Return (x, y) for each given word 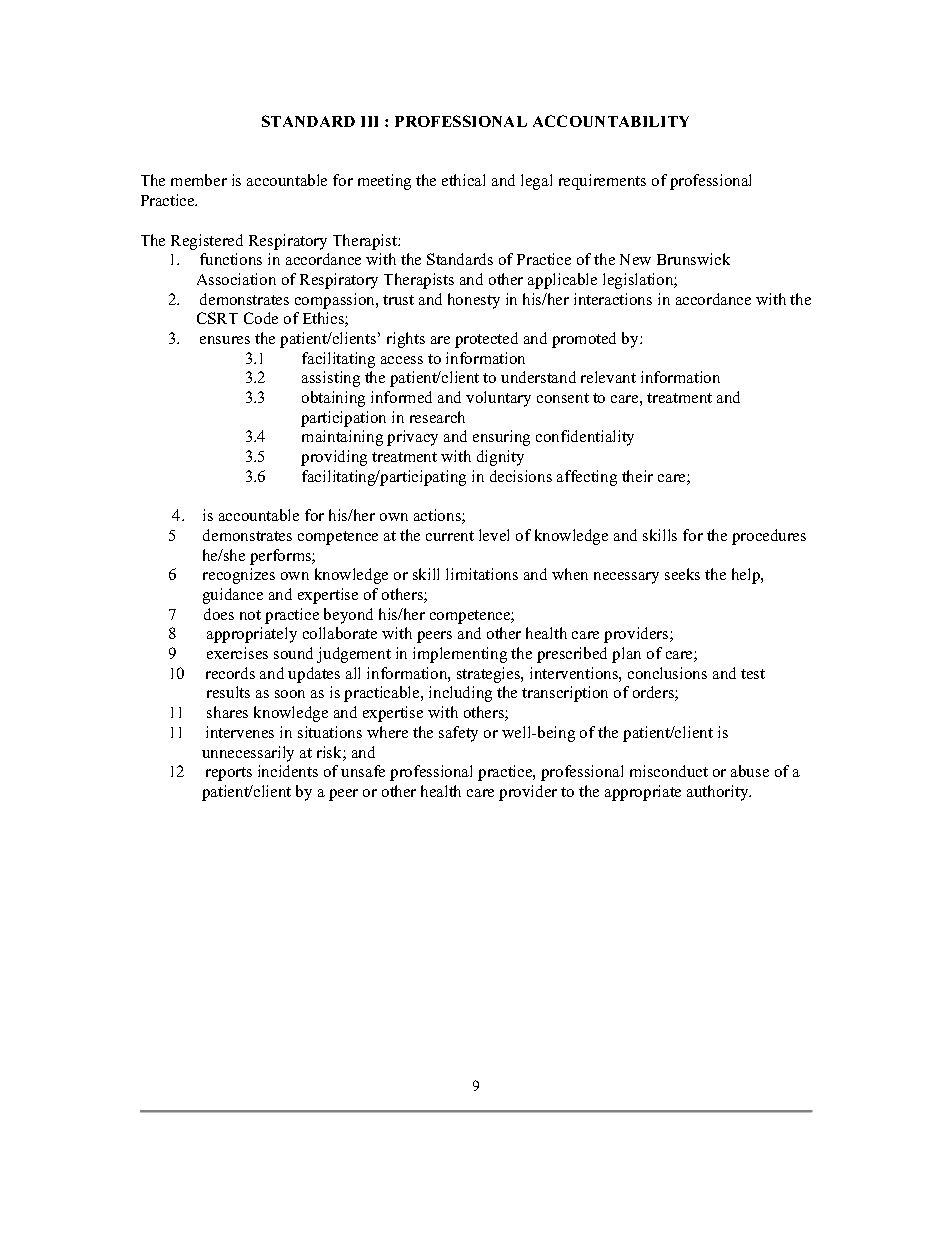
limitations (482, 574)
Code (261, 318)
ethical (463, 180)
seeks (682, 574)
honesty (474, 301)
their (637, 476)
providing (334, 458)
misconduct (669, 771)
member (199, 180)
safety (458, 734)
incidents (288, 771)
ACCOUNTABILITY (611, 121)
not (250, 615)
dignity (500, 458)
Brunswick (693, 259)
